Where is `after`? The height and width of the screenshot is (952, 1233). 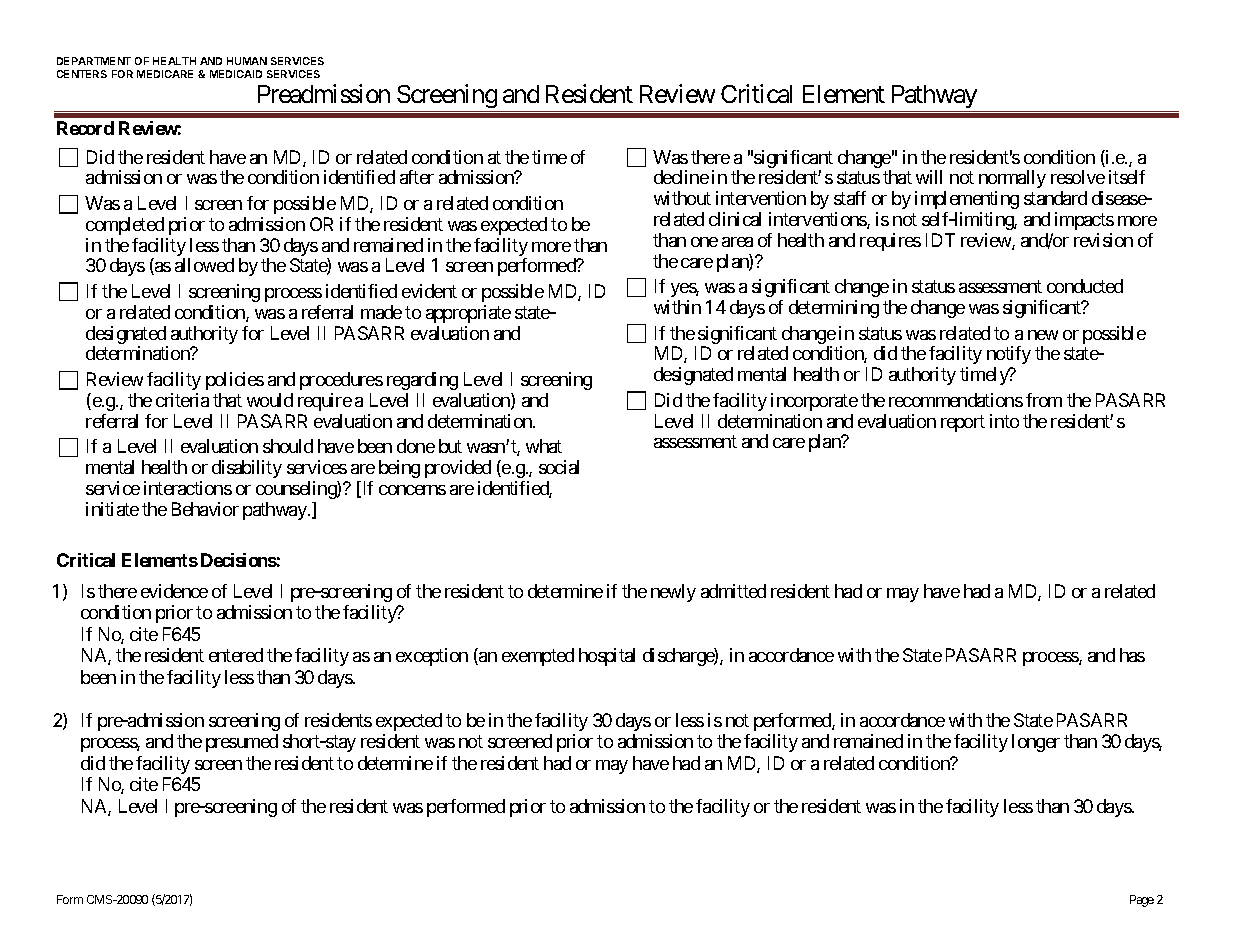
after is located at coordinates (417, 177).
